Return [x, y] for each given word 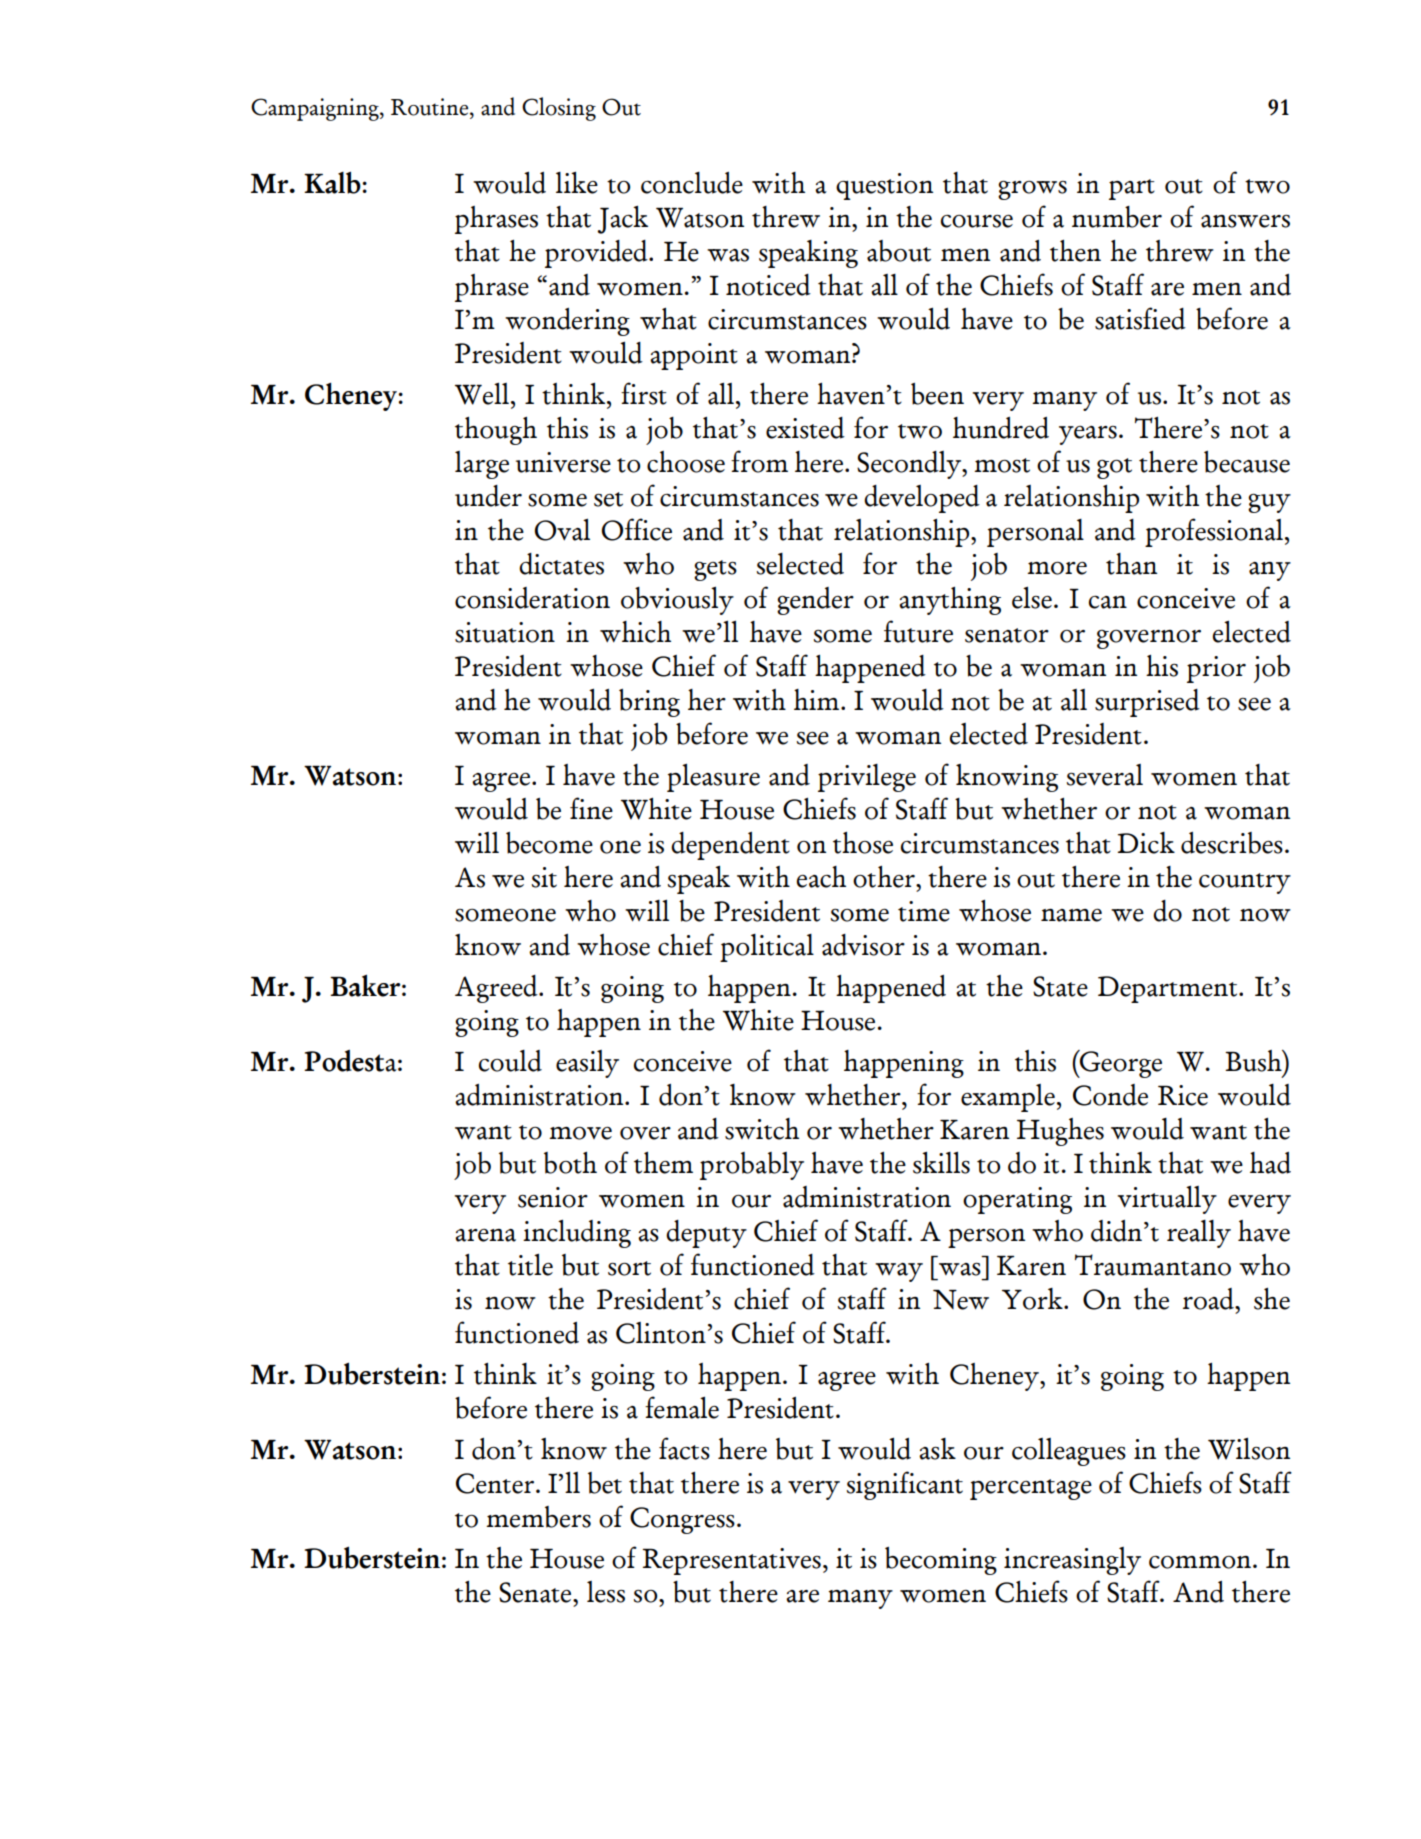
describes [1232, 843]
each [821, 877]
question [884, 186]
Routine [431, 107]
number [1117, 217]
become [549, 843]
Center [496, 1483]
